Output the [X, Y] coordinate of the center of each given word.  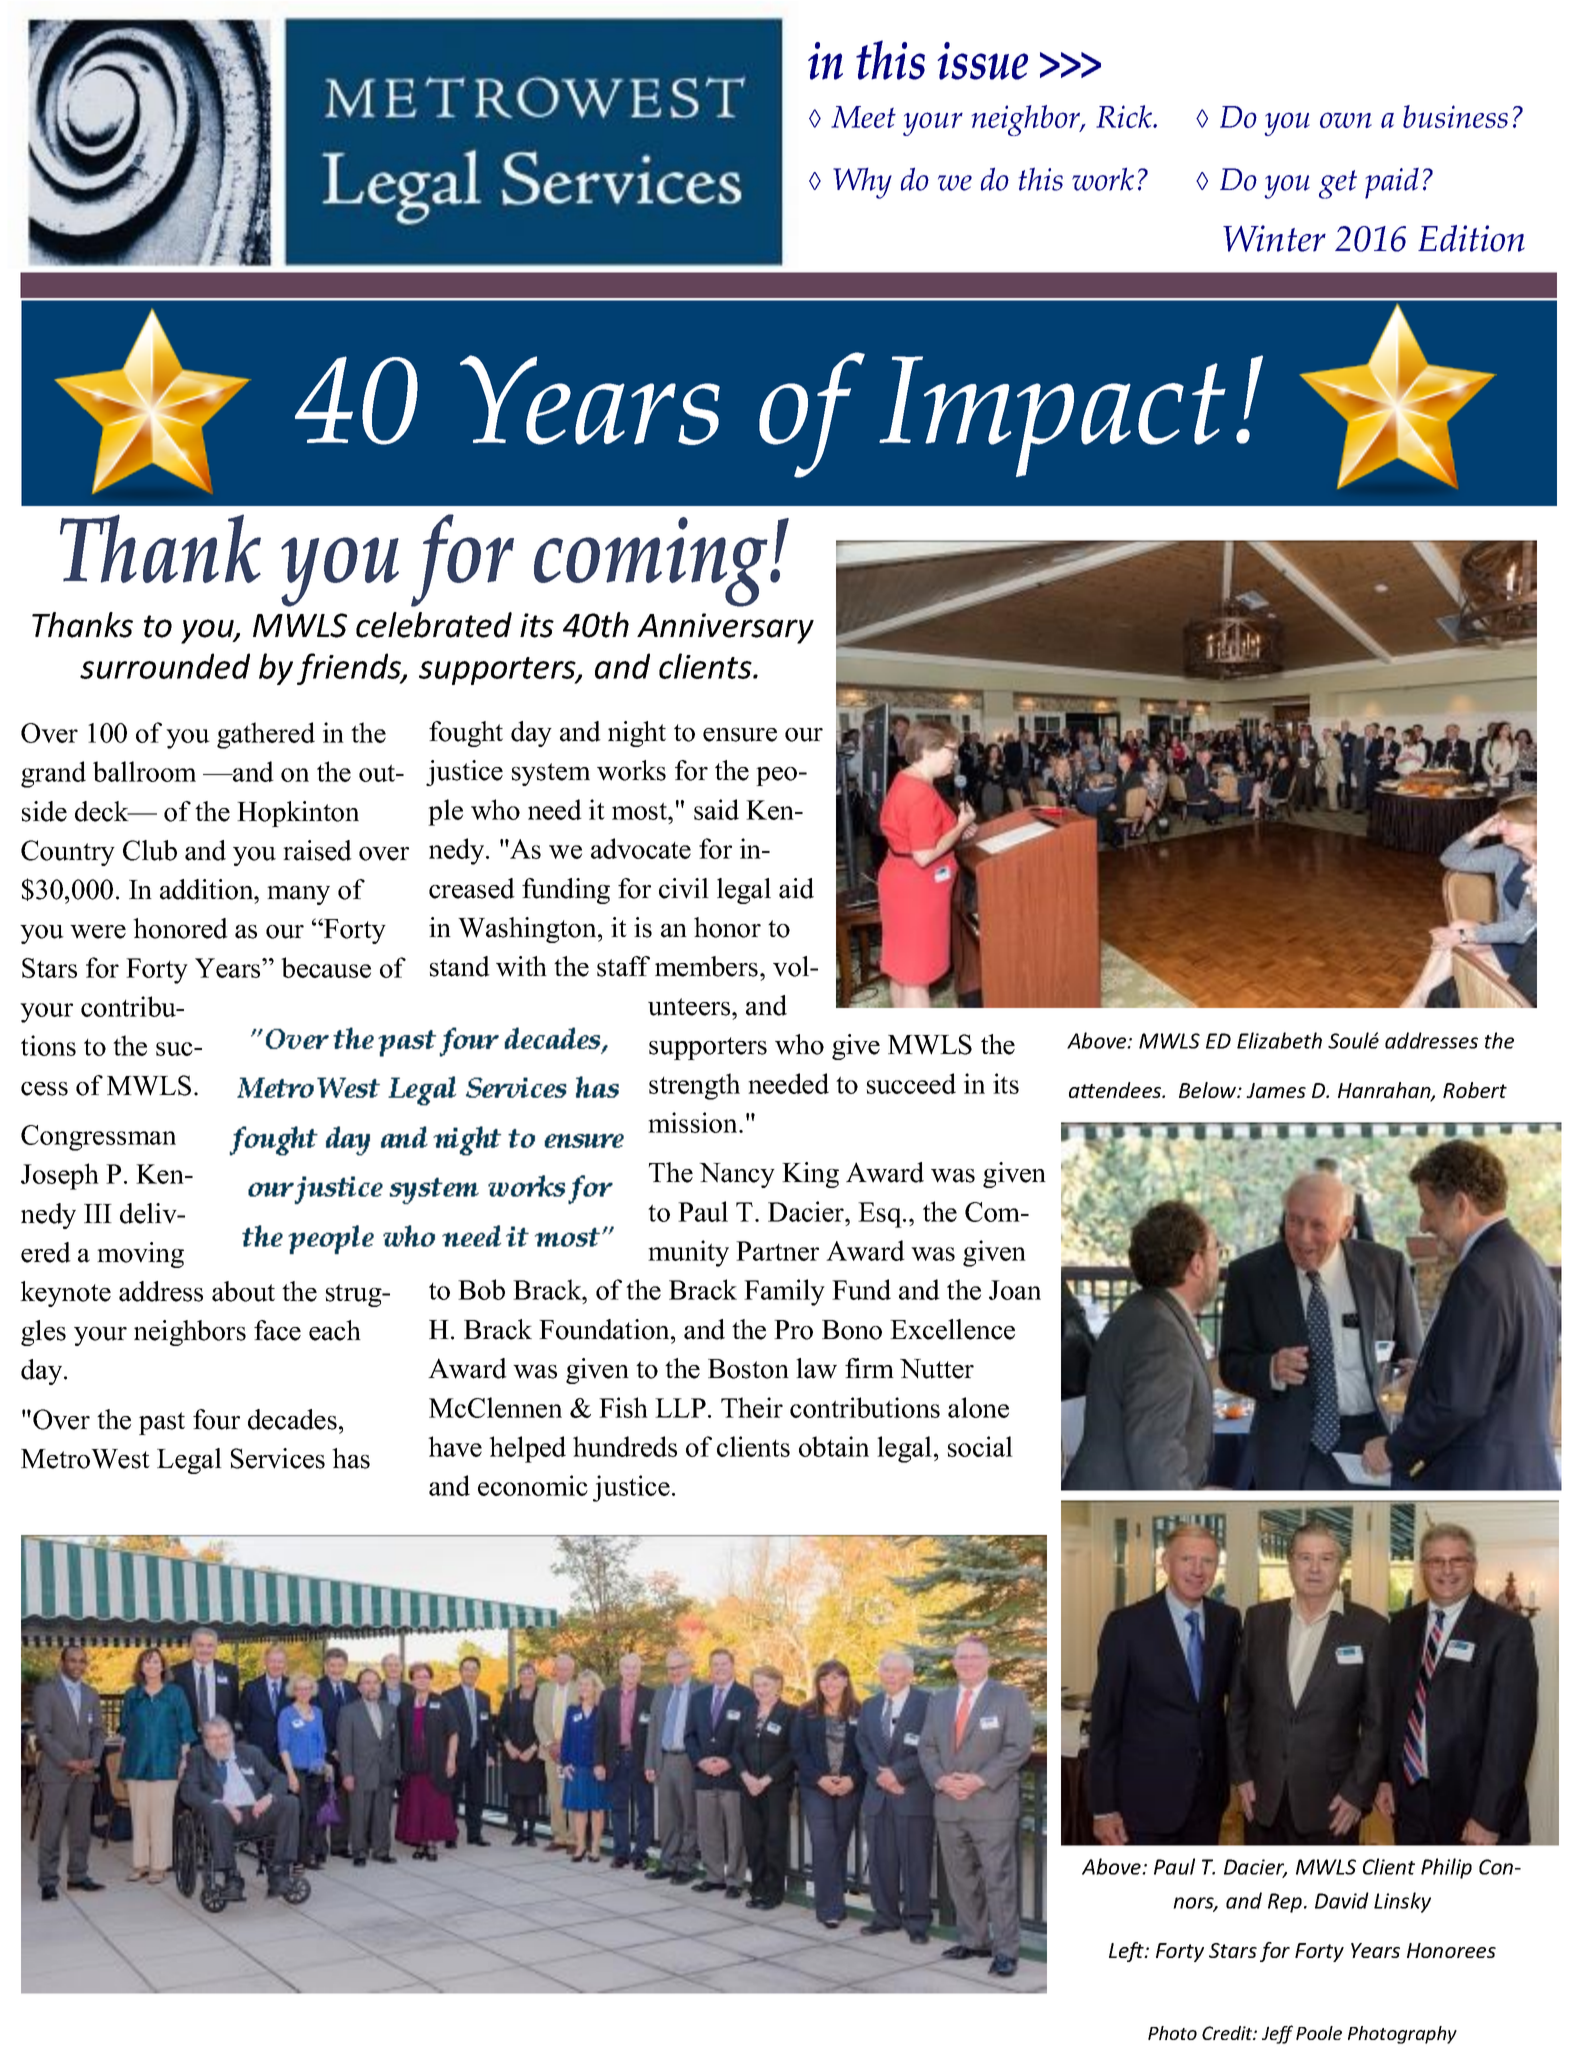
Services [278, 1458]
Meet [863, 117]
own [1346, 120]
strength [694, 1086]
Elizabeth [1279, 1040]
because [326, 967]
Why [862, 183]
